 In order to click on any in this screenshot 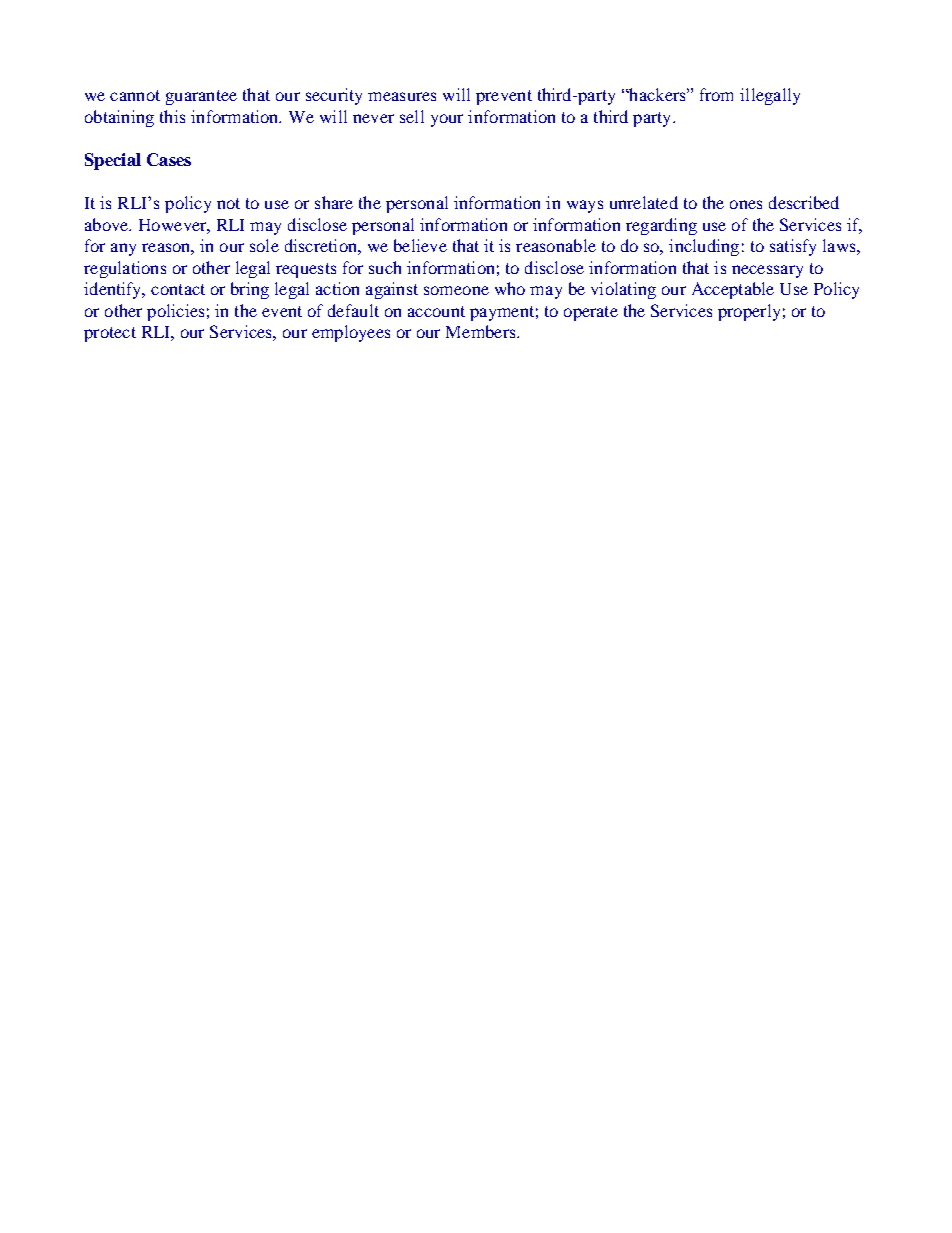, I will do `click(123, 249)`.
